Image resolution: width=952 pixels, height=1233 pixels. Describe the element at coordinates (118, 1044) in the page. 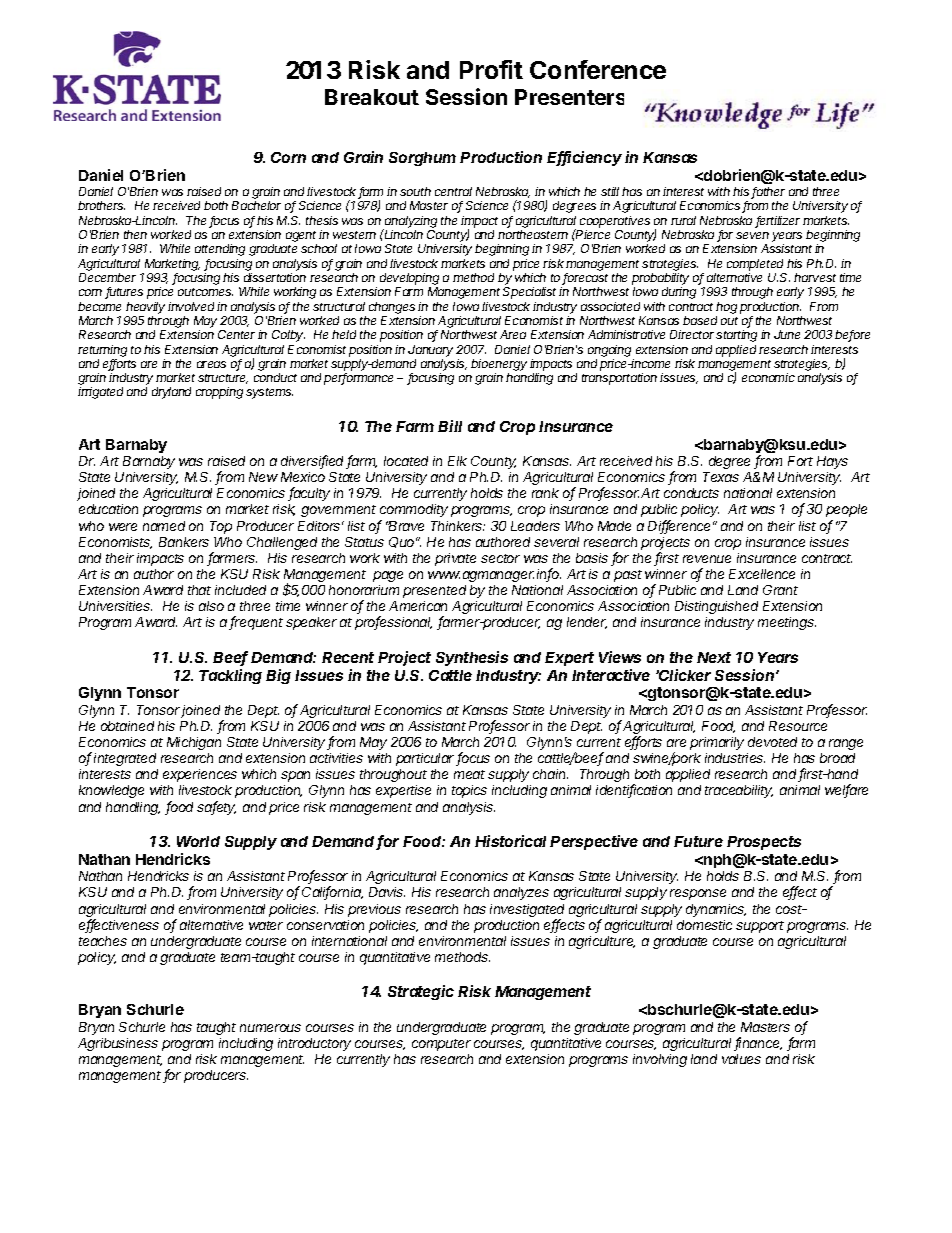

I see `Agribusiness` at that location.
